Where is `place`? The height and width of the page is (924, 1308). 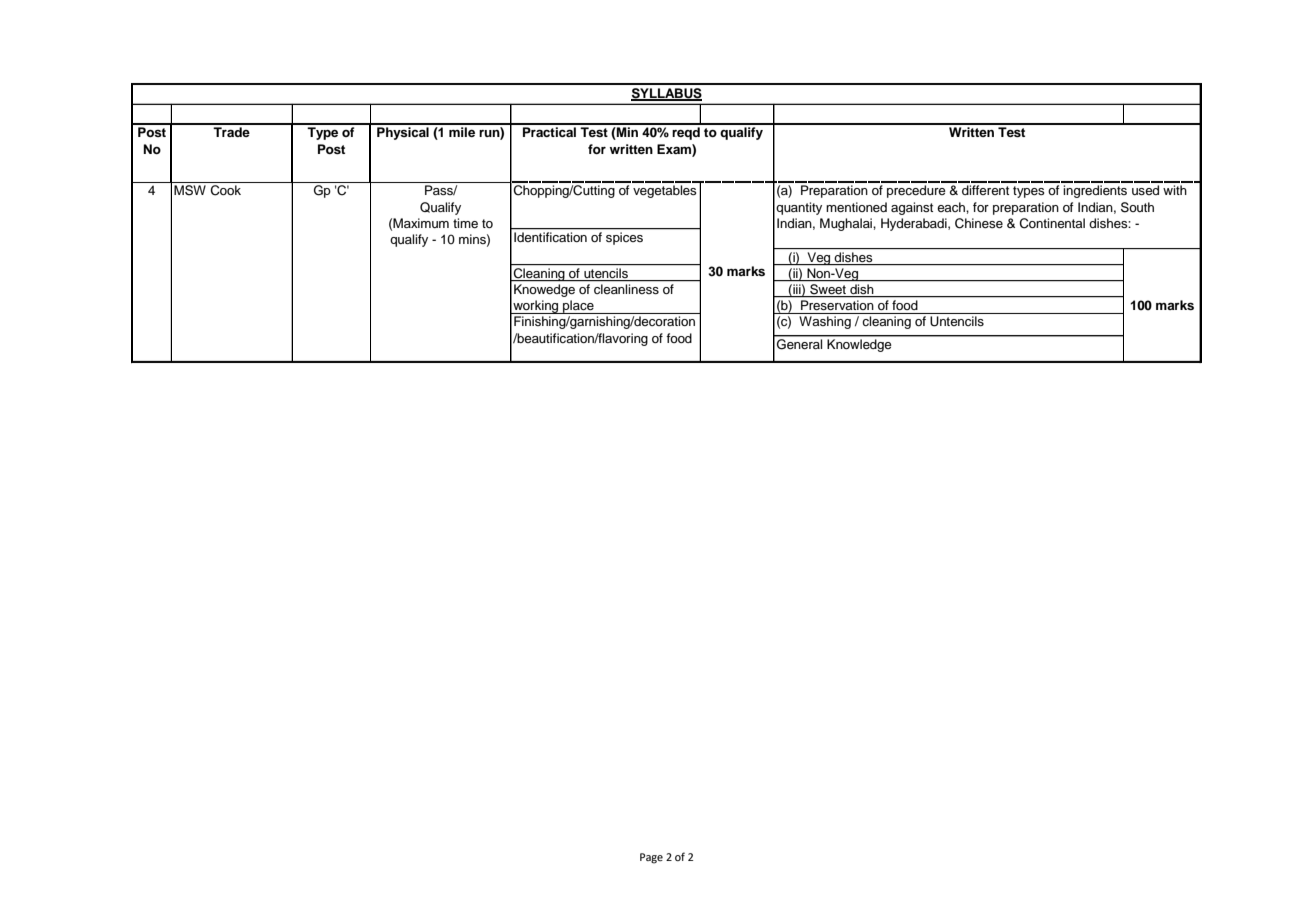 place is located at coordinates (578, 307).
